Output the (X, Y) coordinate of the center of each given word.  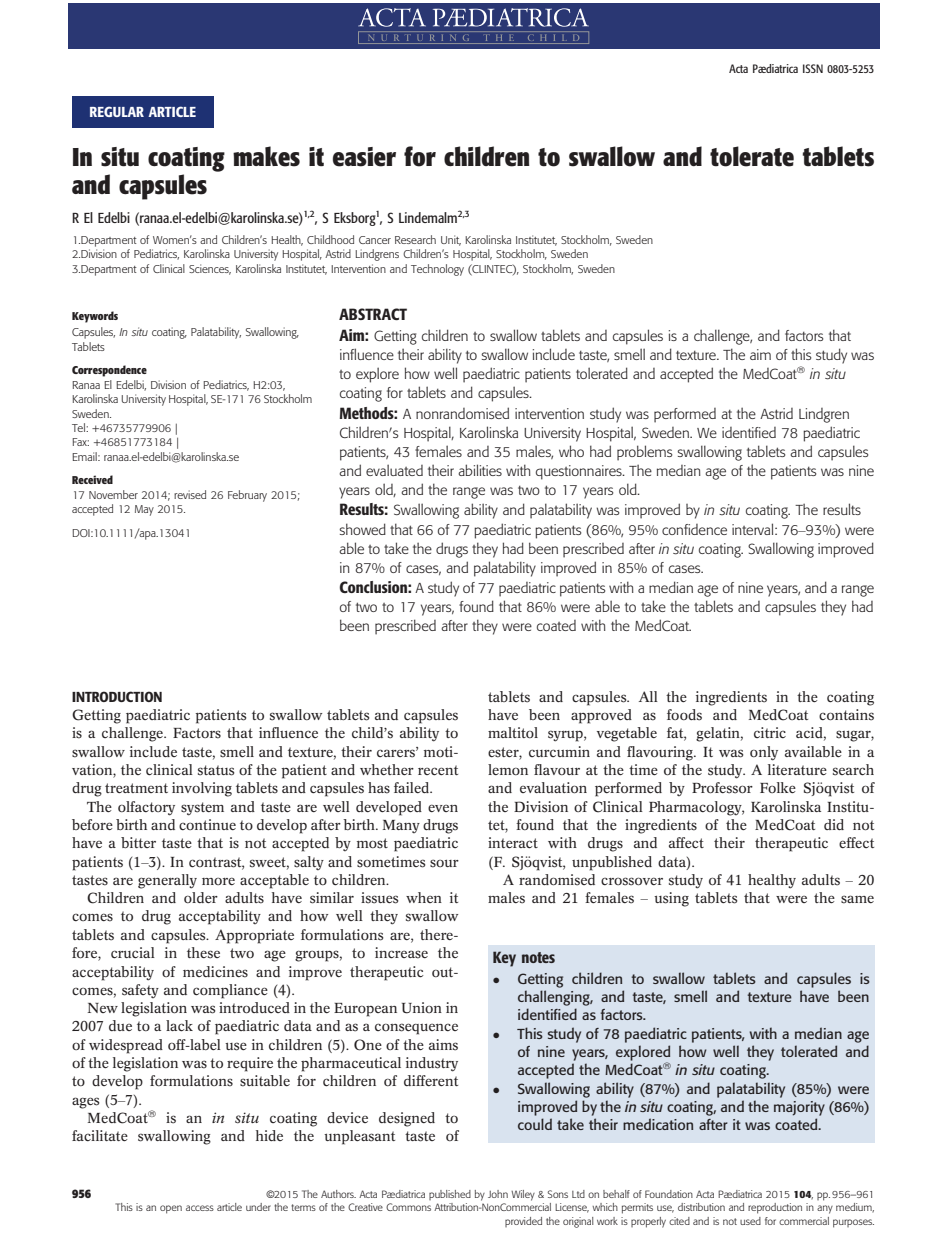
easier (364, 157)
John (498, 1194)
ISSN (813, 68)
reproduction (775, 1208)
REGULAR (117, 111)
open (171, 1209)
